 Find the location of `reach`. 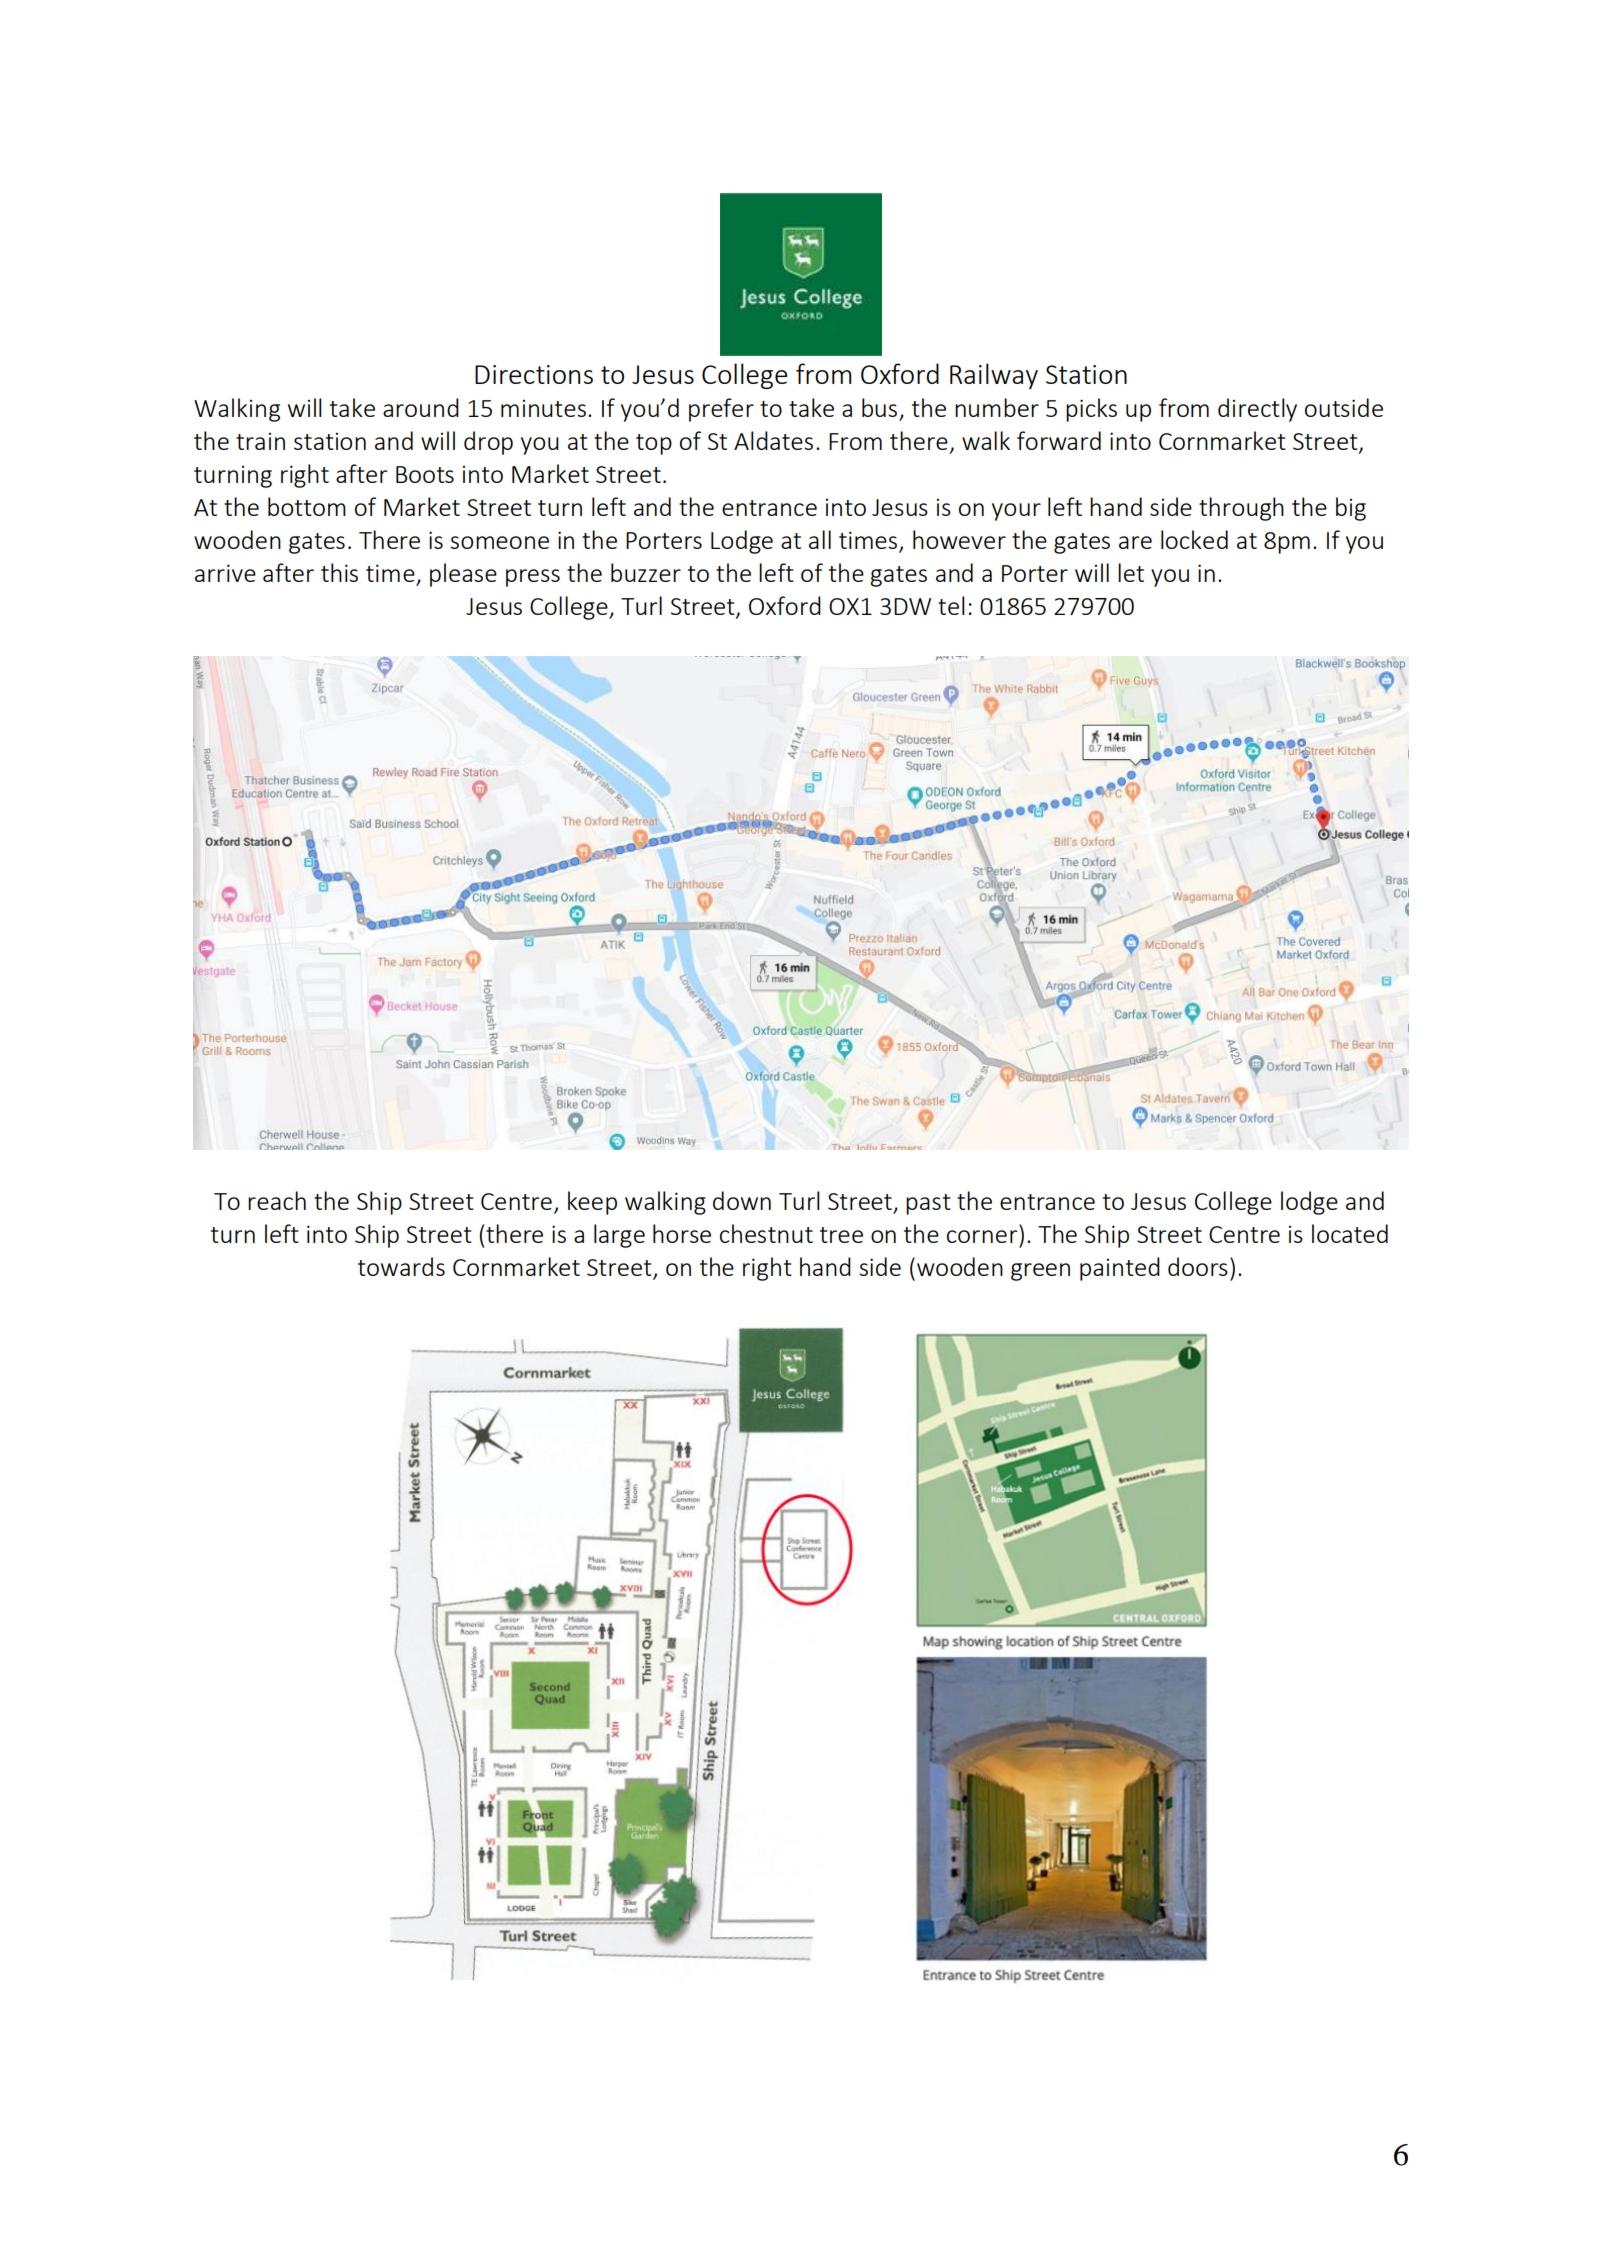

reach is located at coordinates (277, 1200).
